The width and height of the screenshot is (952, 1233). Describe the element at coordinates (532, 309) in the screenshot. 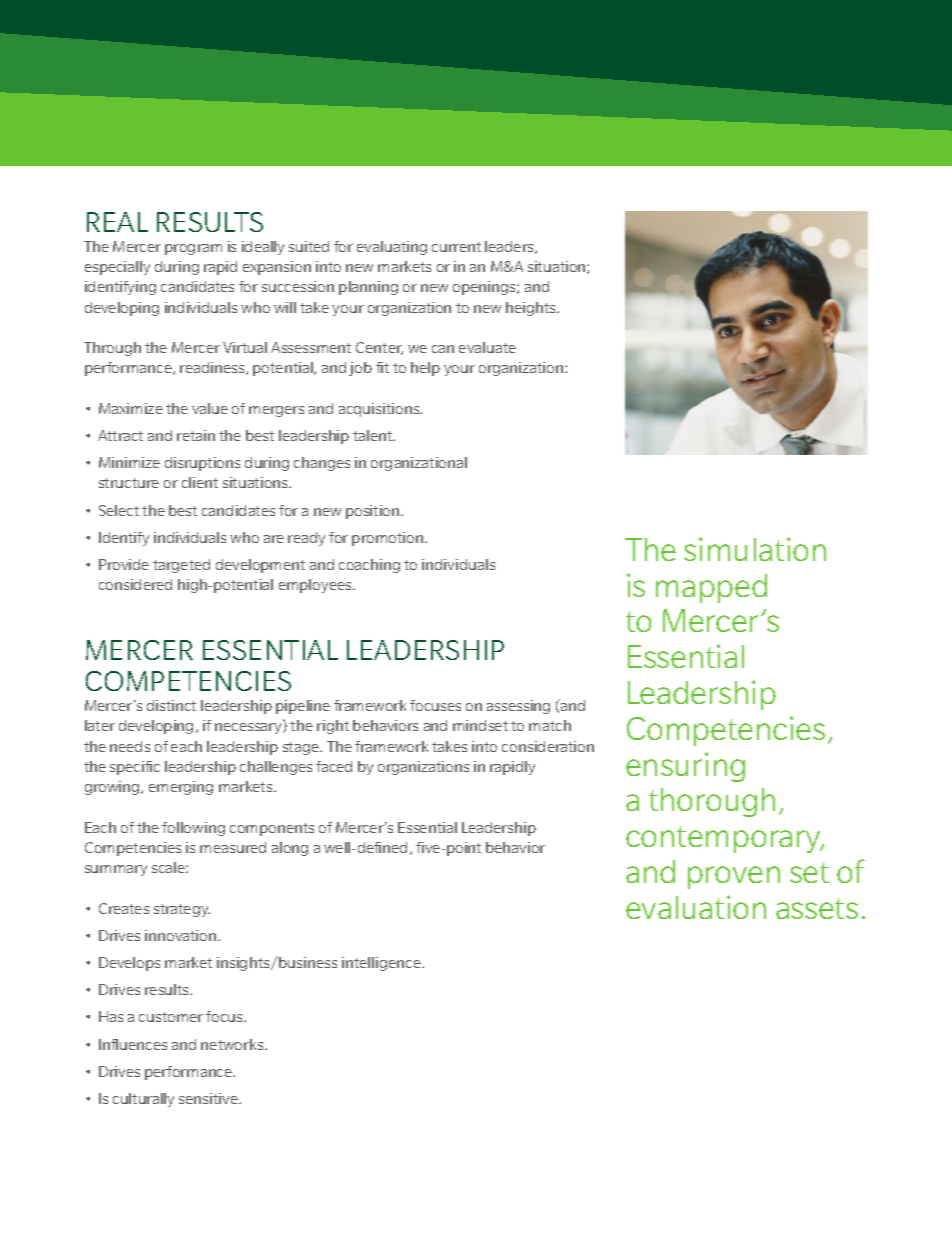

I see `heights` at that location.
